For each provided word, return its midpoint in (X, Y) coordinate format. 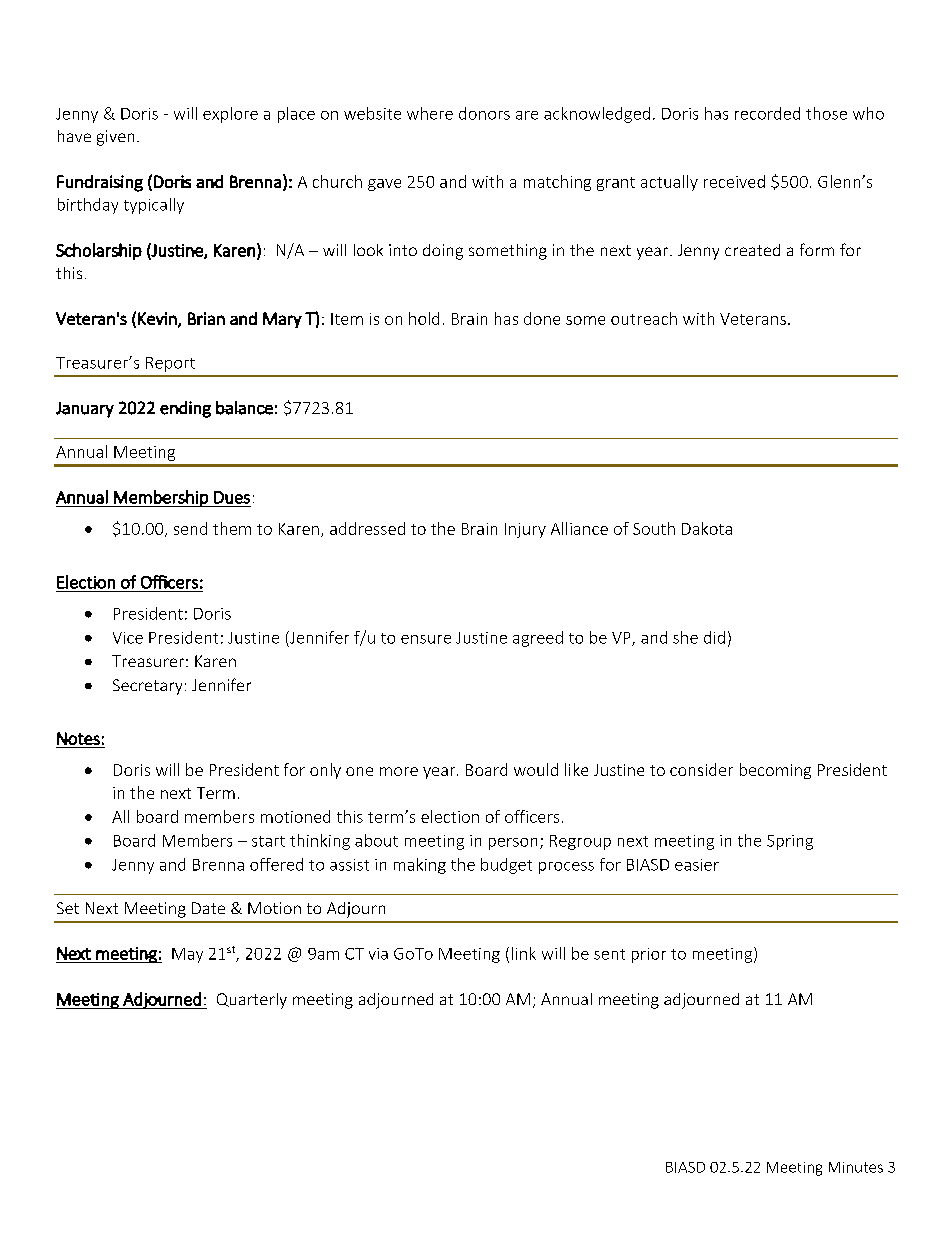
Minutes (856, 1167)
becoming (775, 771)
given (115, 138)
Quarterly (252, 1001)
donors (484, 113)
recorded (767, 113)
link (524, 953)
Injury (525, 530)
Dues (232, 497)
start (268, 841)
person (513, 844)
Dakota (707, 528)
